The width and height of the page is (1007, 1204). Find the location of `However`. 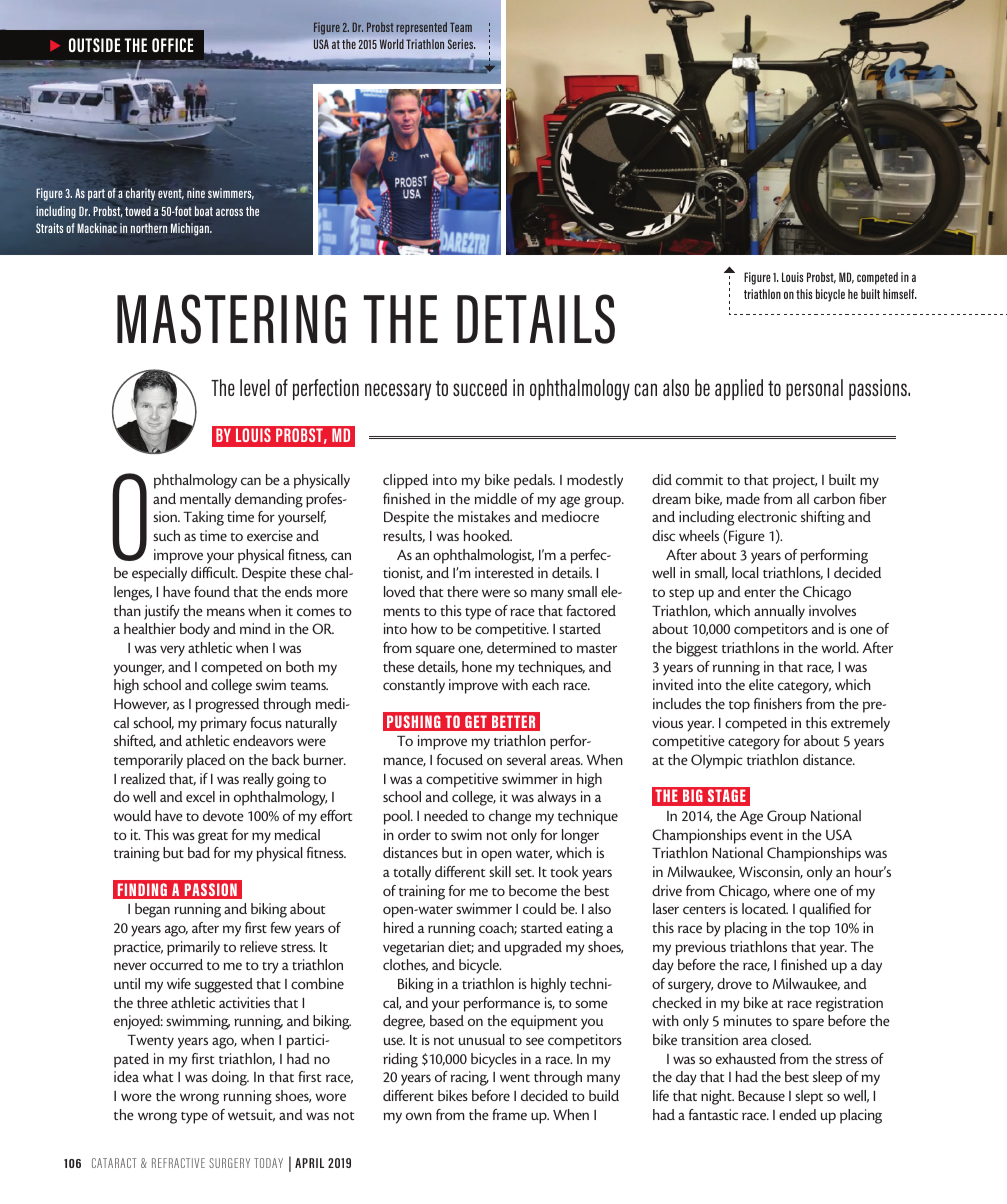

However is located at coordinates (141, 705).
